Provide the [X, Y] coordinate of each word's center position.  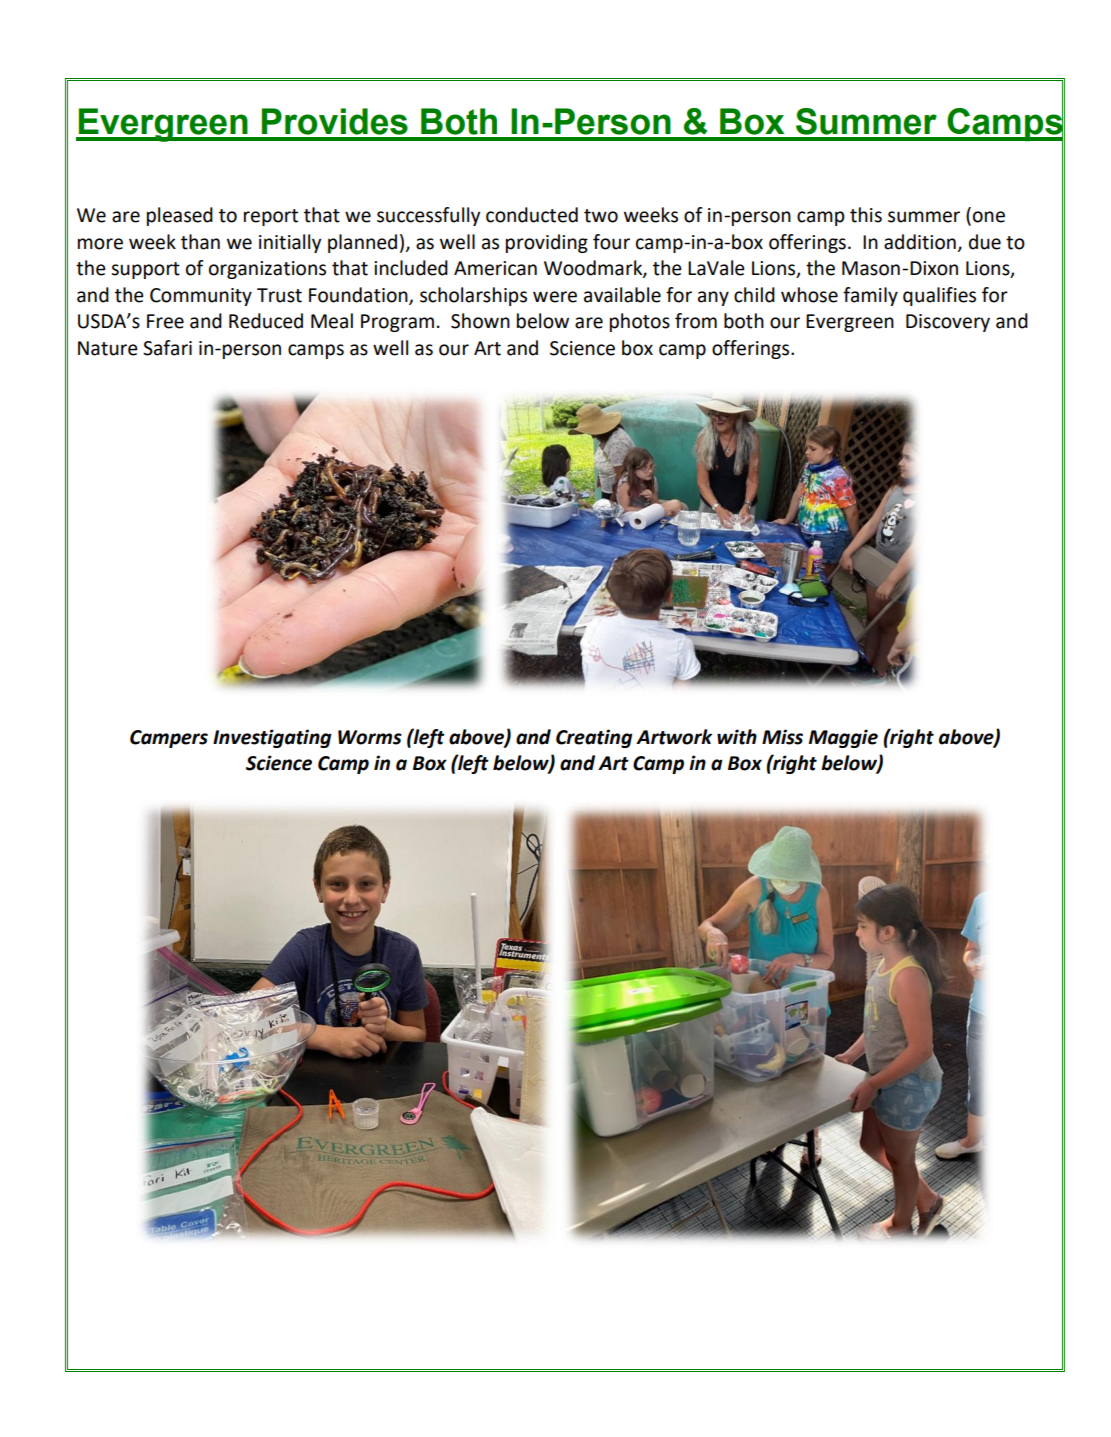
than [200, 242]
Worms [370, 737]
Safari [167, 348]
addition [920, 242]
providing [547, 243]
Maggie [843, 738]
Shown [480, 321]
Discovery [948, 323]
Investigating [272, 738]
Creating [594, 738]
